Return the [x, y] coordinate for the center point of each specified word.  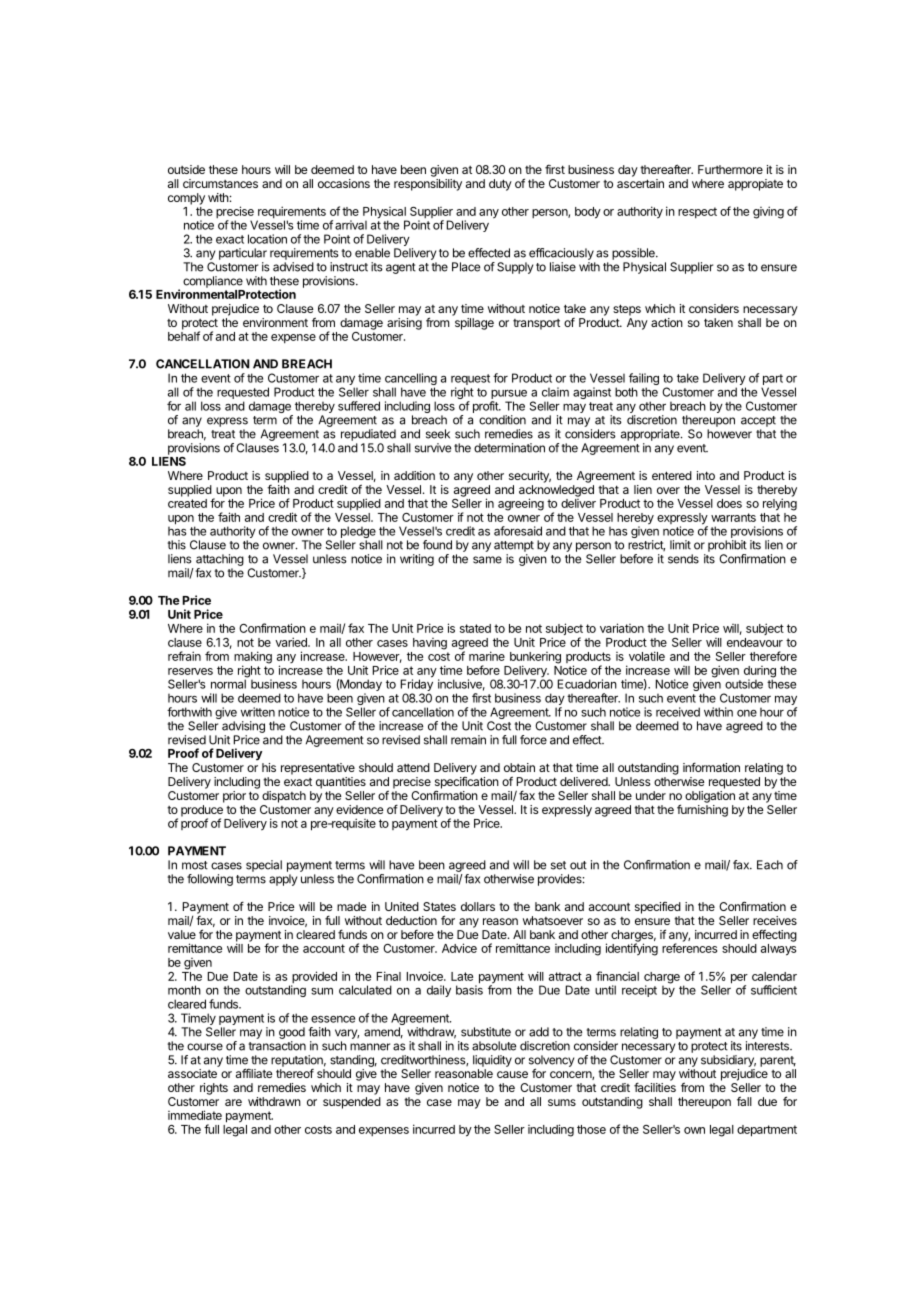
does [729, 503]
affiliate [254, 1073]
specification [467, 784]
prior [234, 797]
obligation [710, 797]
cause [512, 1074]
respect [697, 212]
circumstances [220, 183]
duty [500, 185]
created [187, 503]
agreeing [521, 504]
